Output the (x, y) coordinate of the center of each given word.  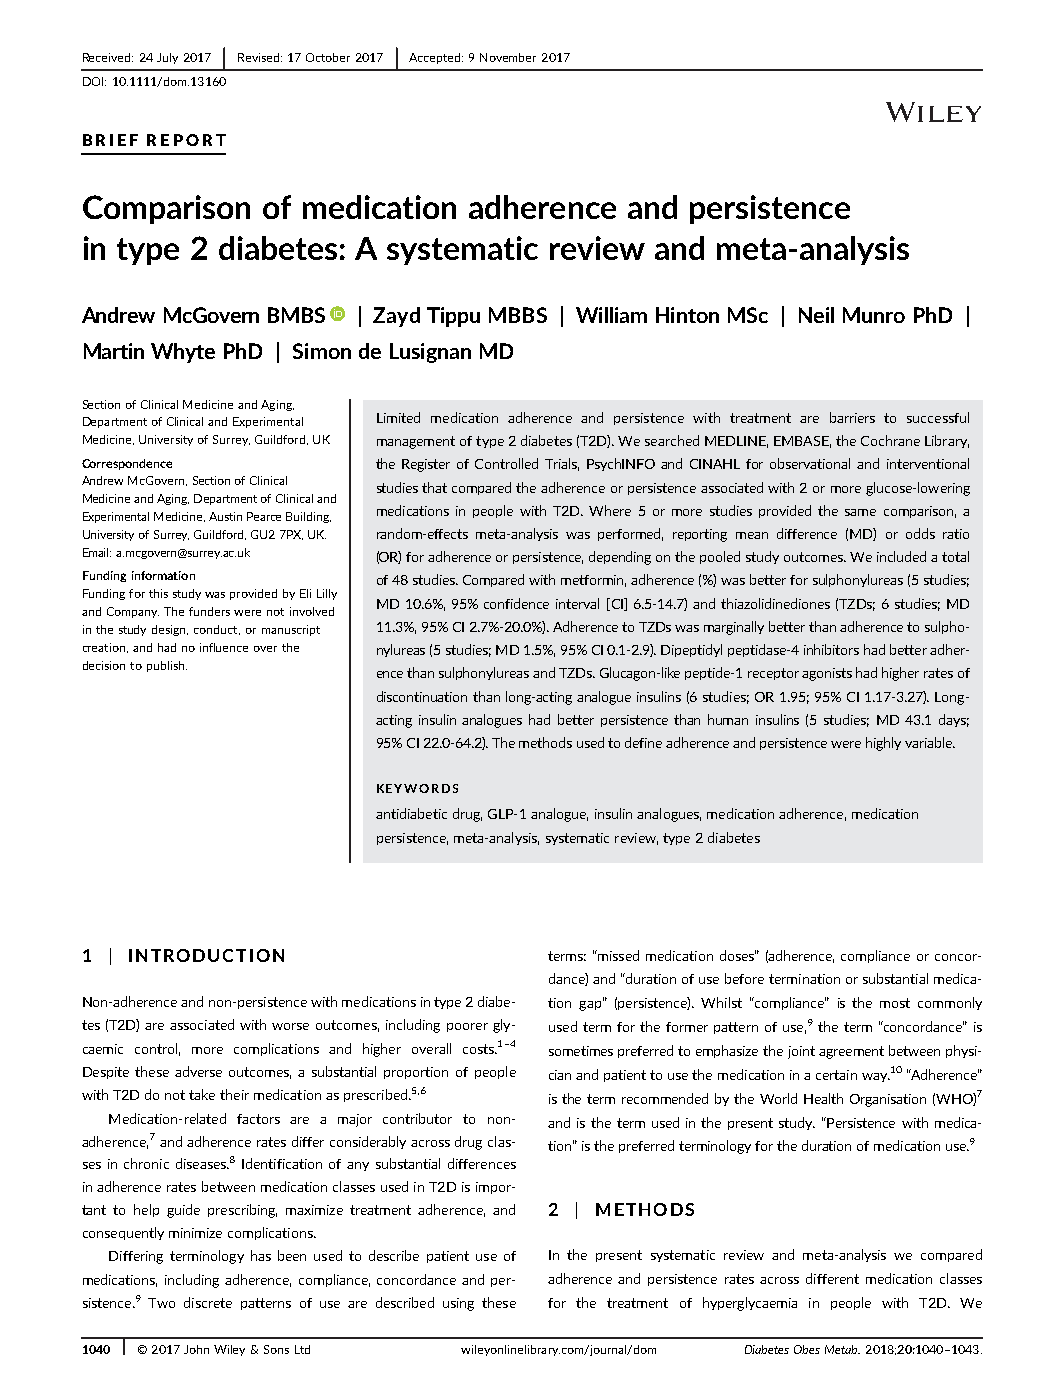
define (643, 742)
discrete (208, 1302)
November (508, 57)
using (458, 1304)
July (167, 58)
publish (167, 666)
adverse (198, 1071)
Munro (874, 315)
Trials (562, 464)
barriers (852, 417)
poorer (467, 1027)
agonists (827, 674)
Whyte (183, 353)
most (895, 1003)
